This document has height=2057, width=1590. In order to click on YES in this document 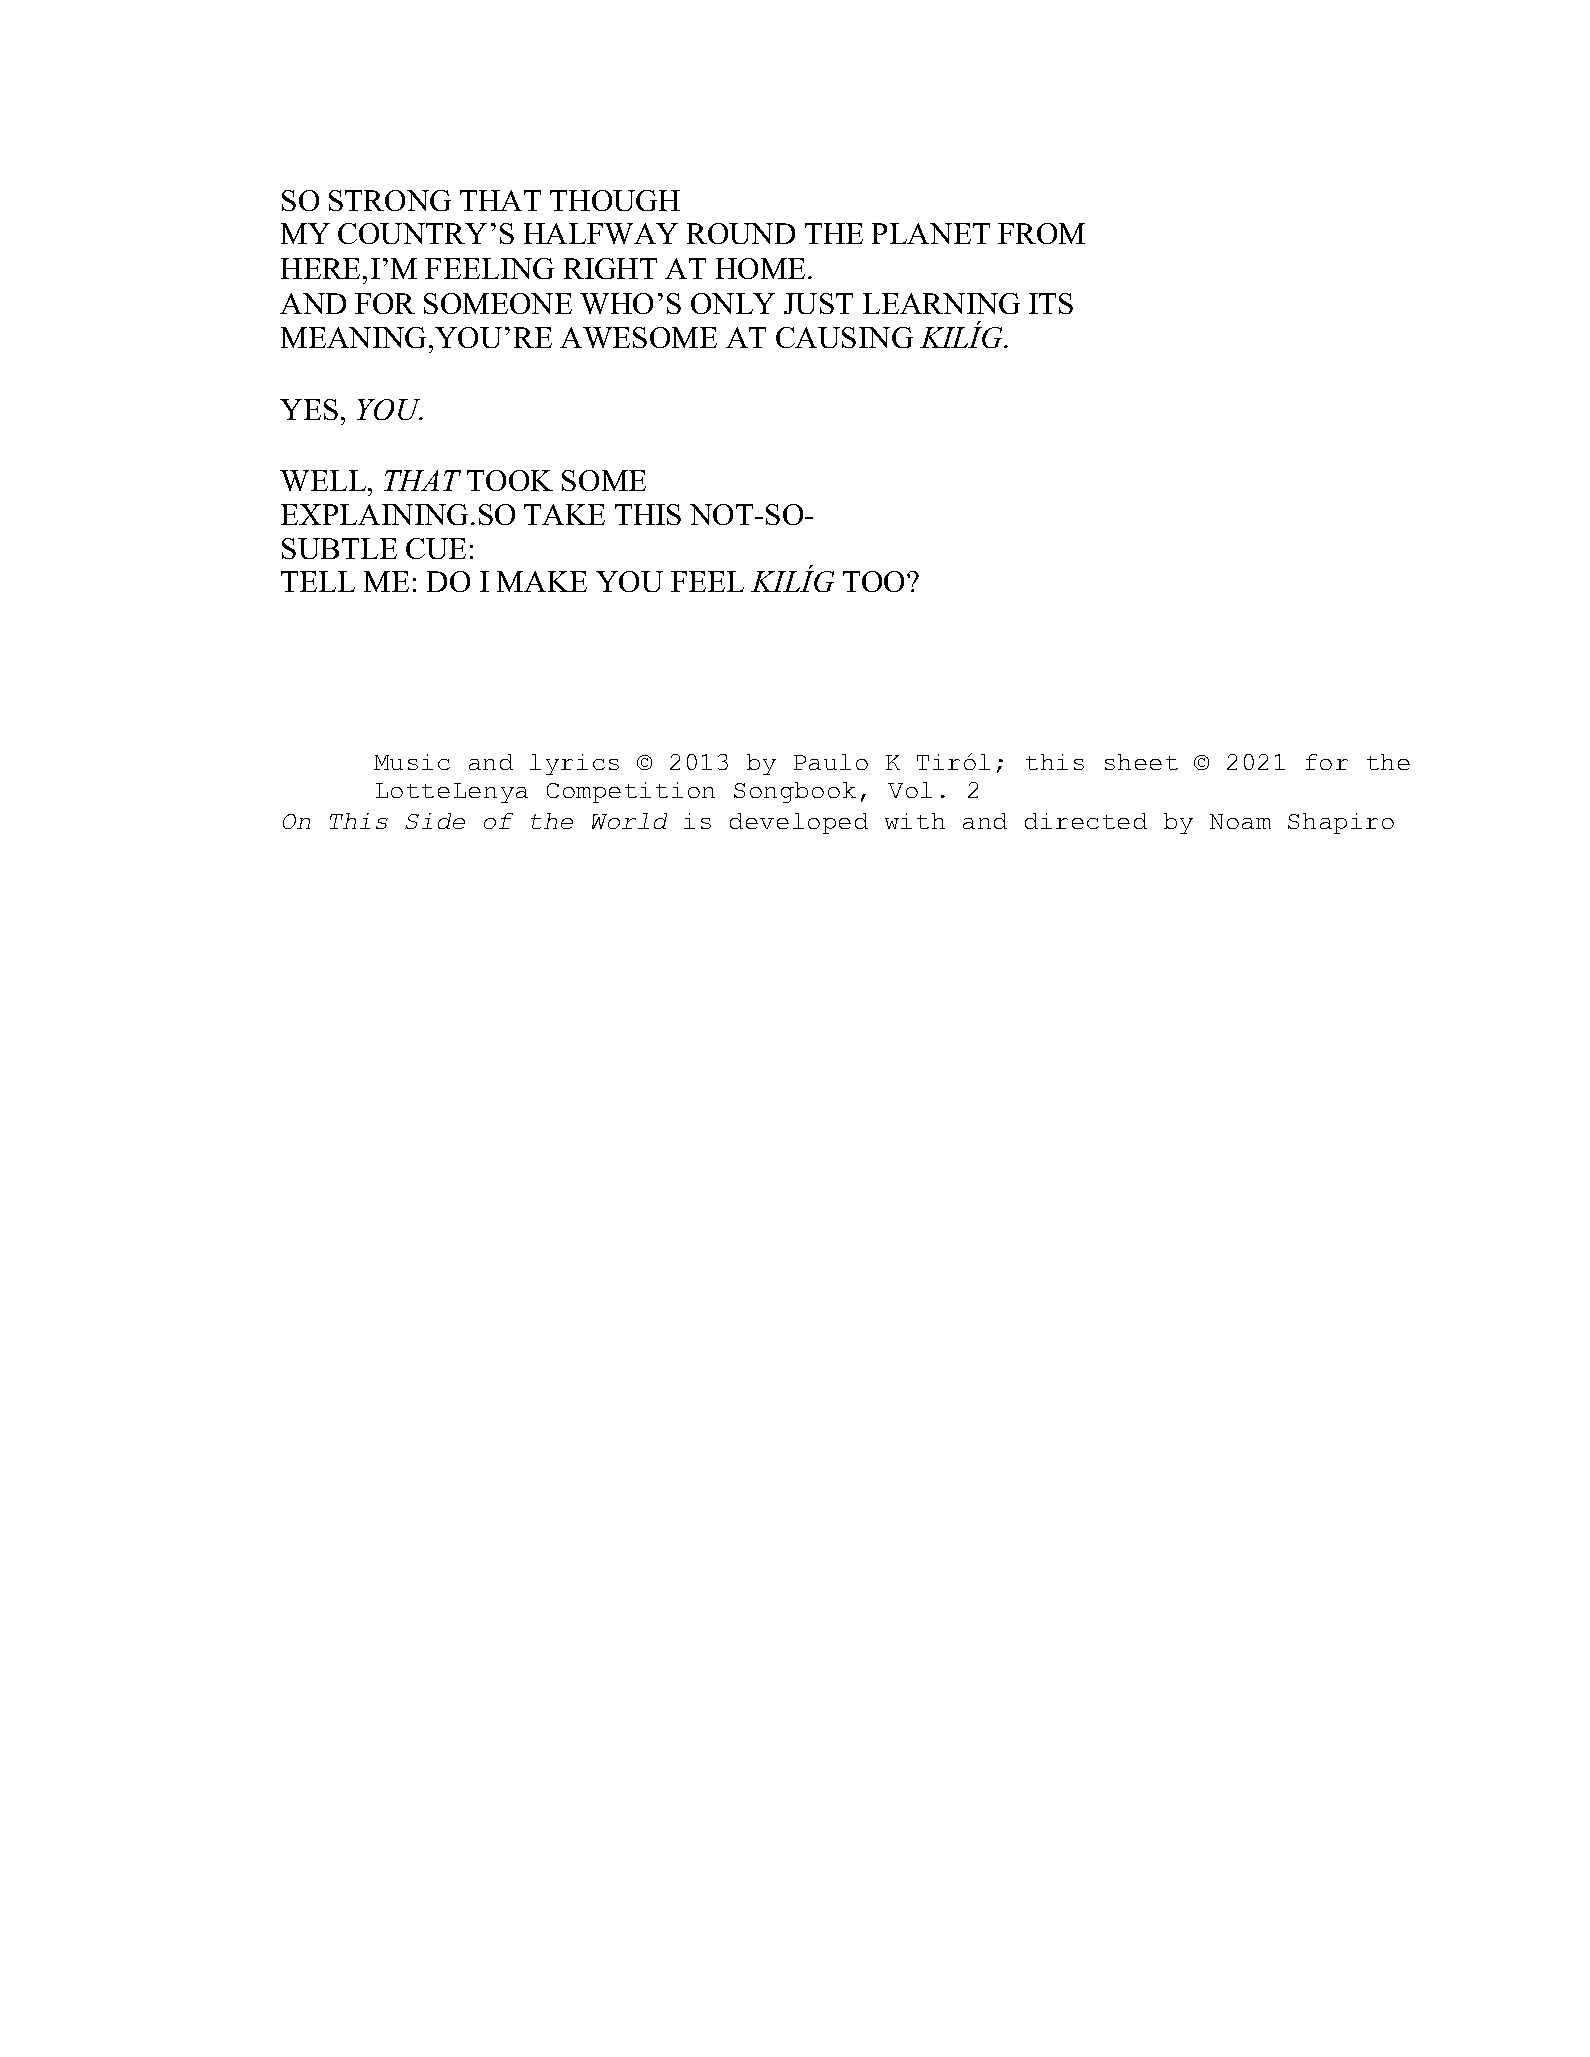, I will do `click(309, 409)`.
